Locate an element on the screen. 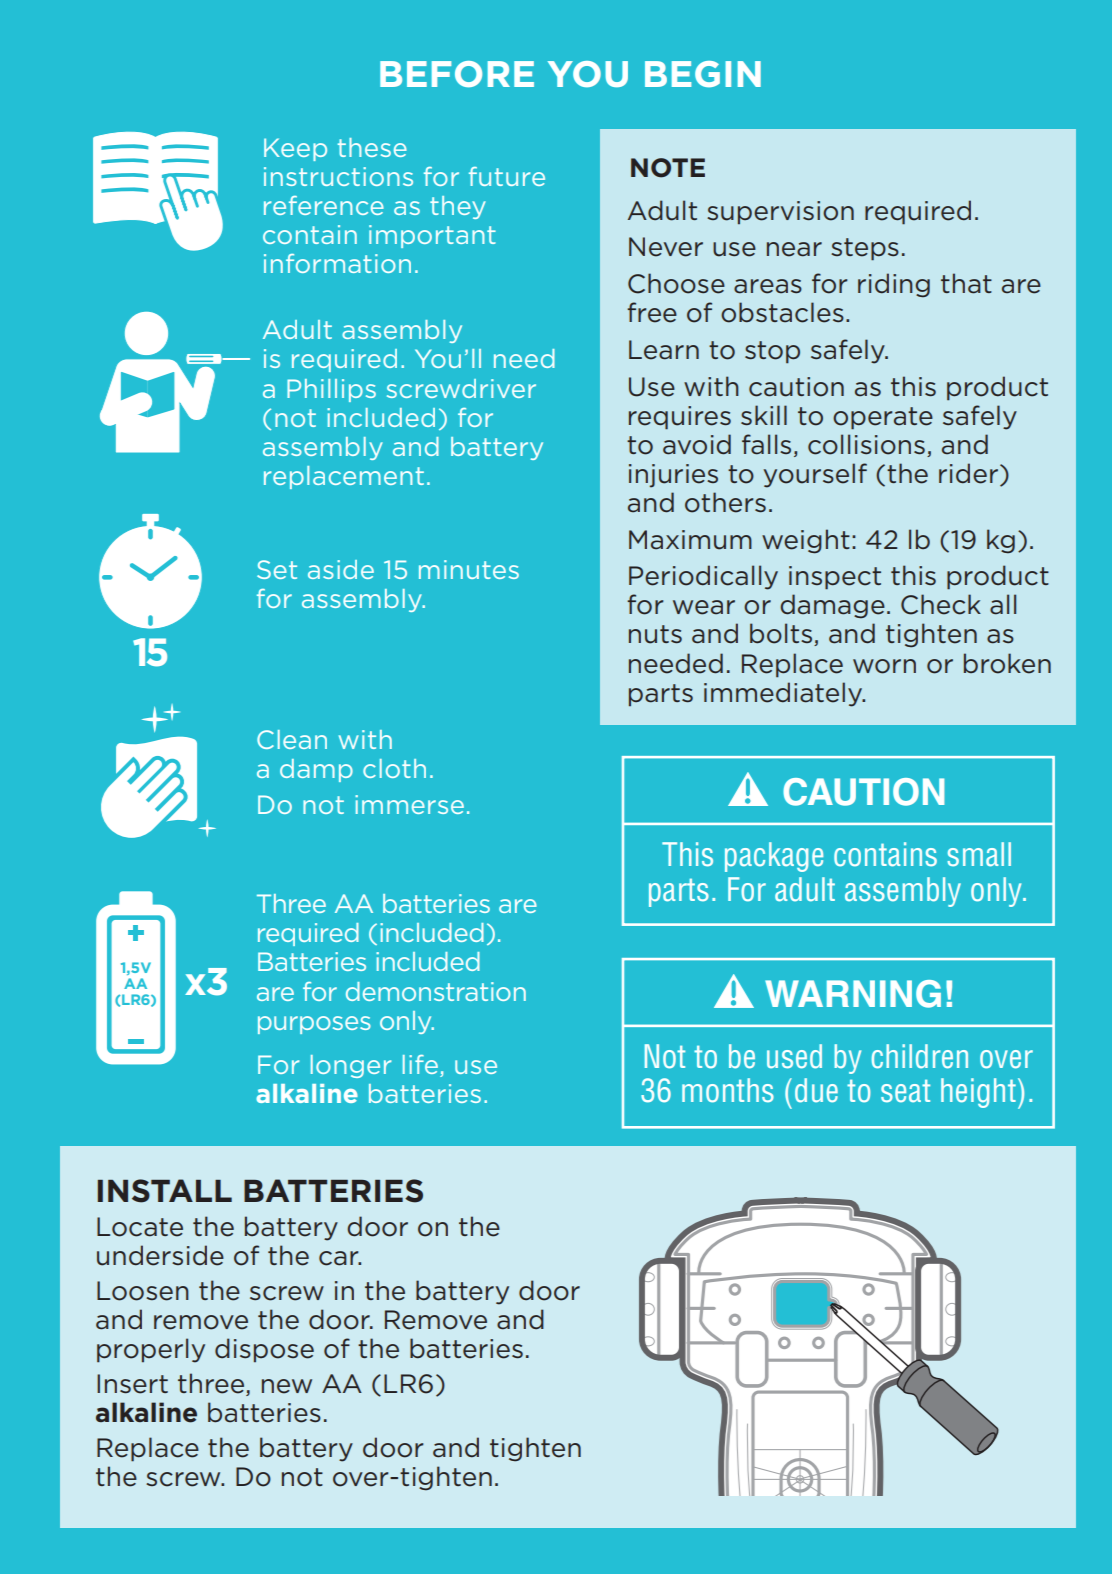 Image resolution: width=1112 pixels, height=1574 pixels. Keep is located at coordinates (295, 149).
